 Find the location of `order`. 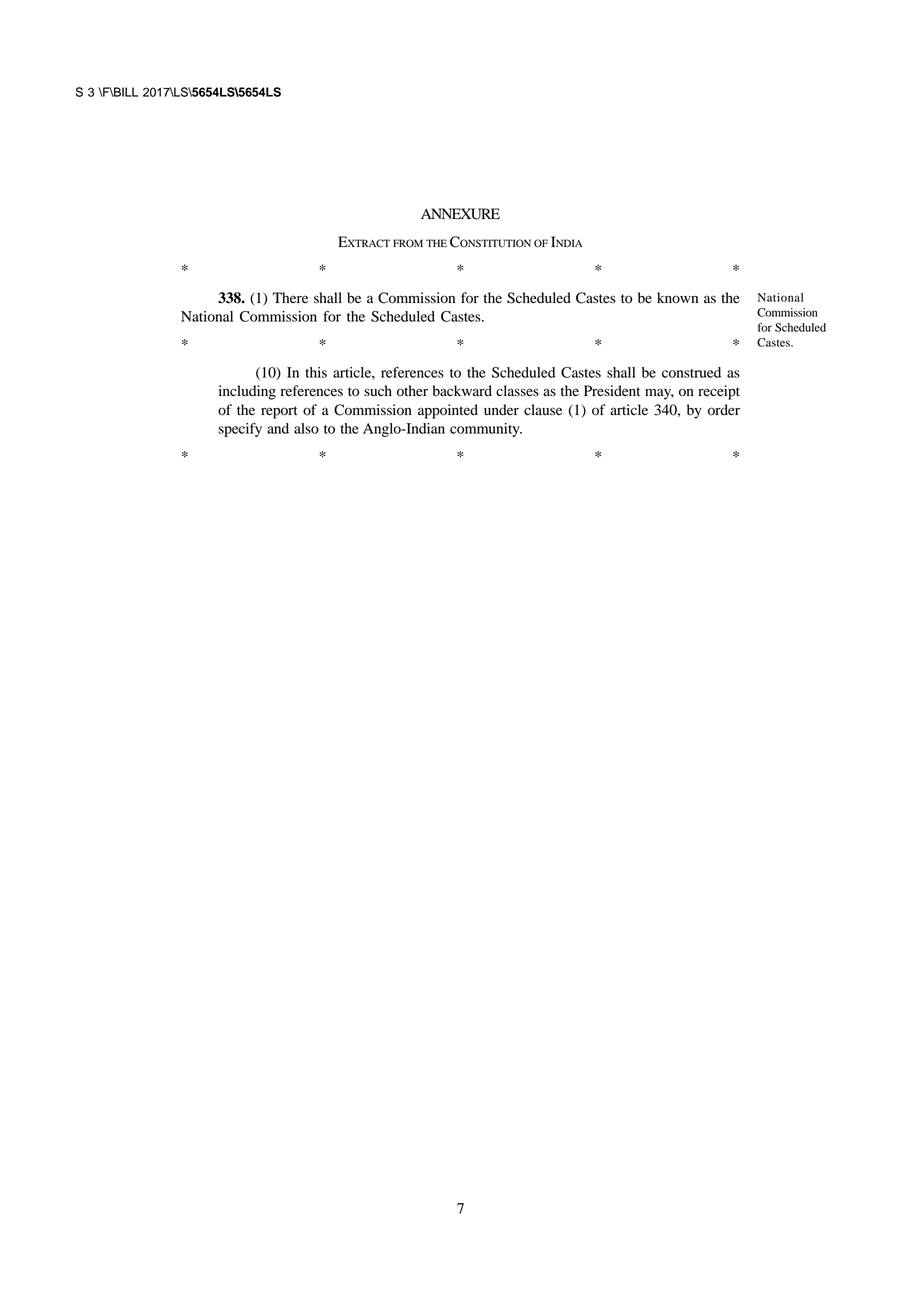

order is located at coordinates (724, 410).
